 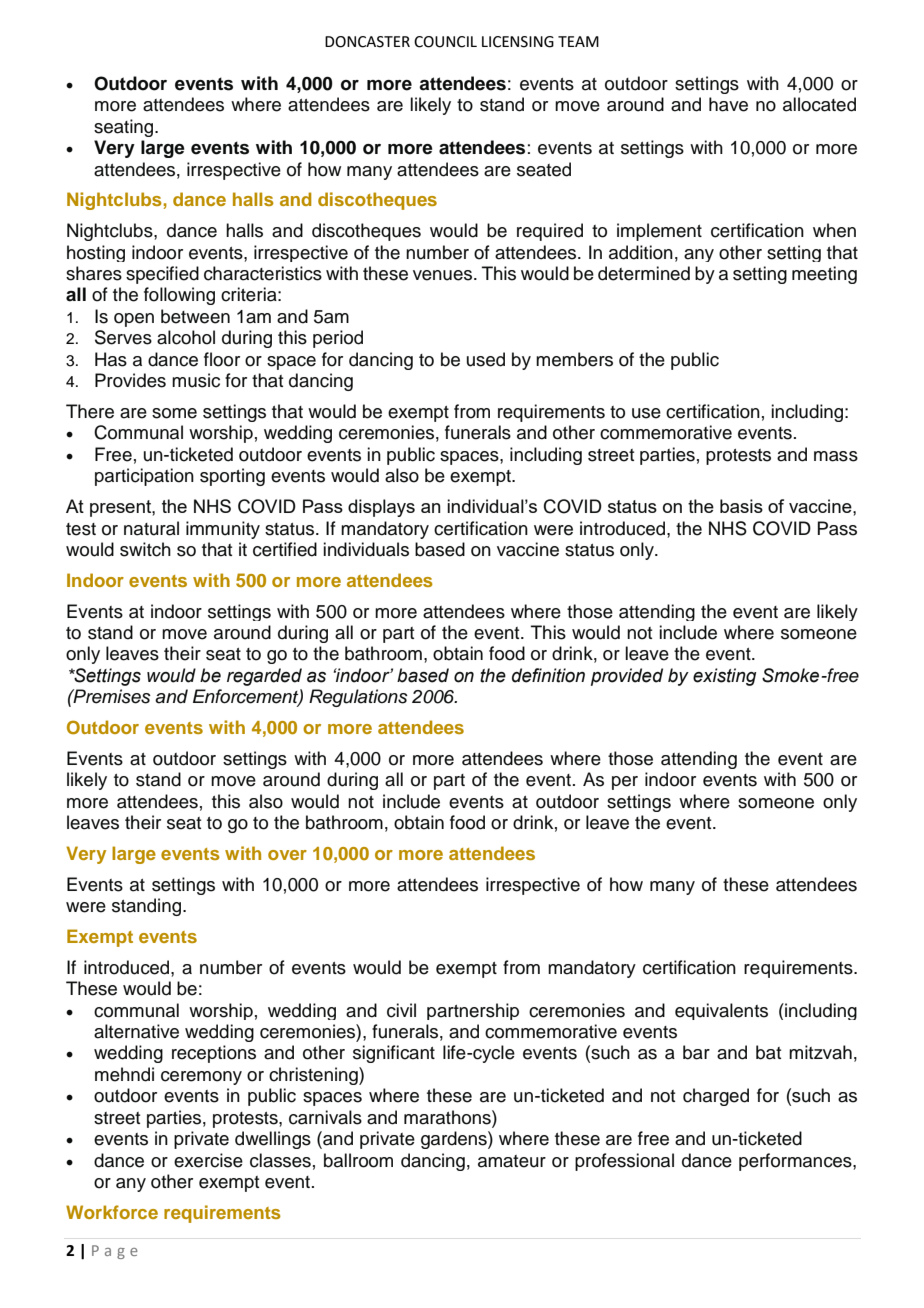 What do you see at coordinates (445, 42) in the document?
I see `COUNCIL` at bounding box center [445, 42].
